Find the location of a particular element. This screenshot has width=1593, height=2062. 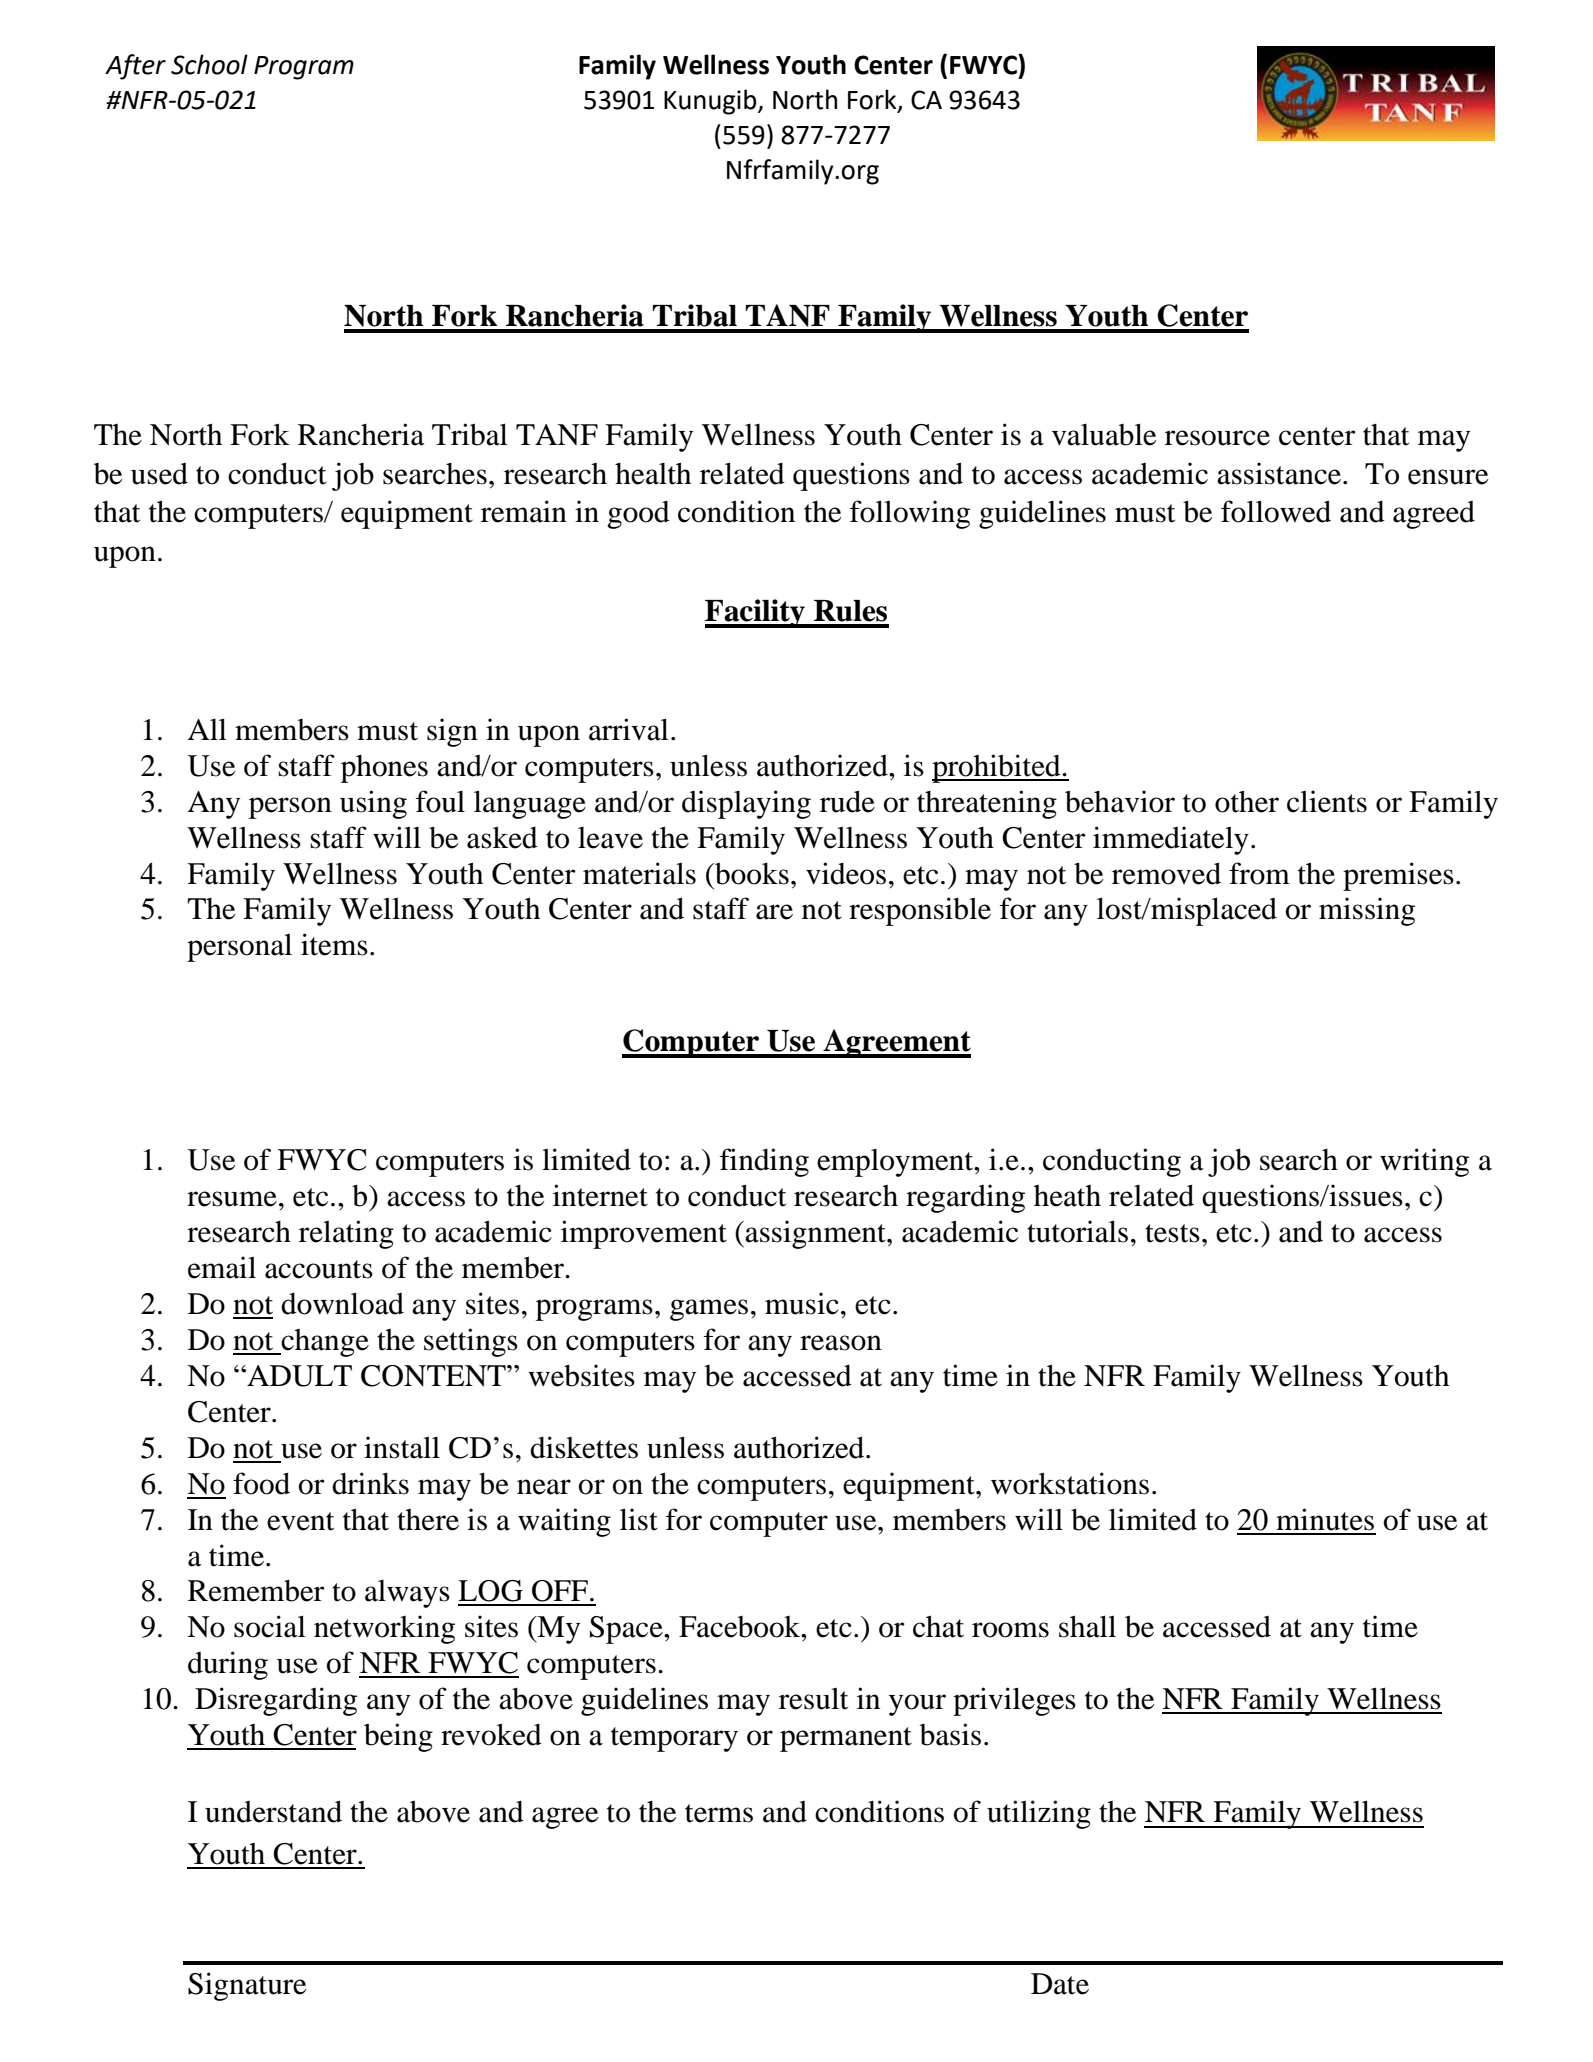

resource is located at coordinates (1217, 438).
